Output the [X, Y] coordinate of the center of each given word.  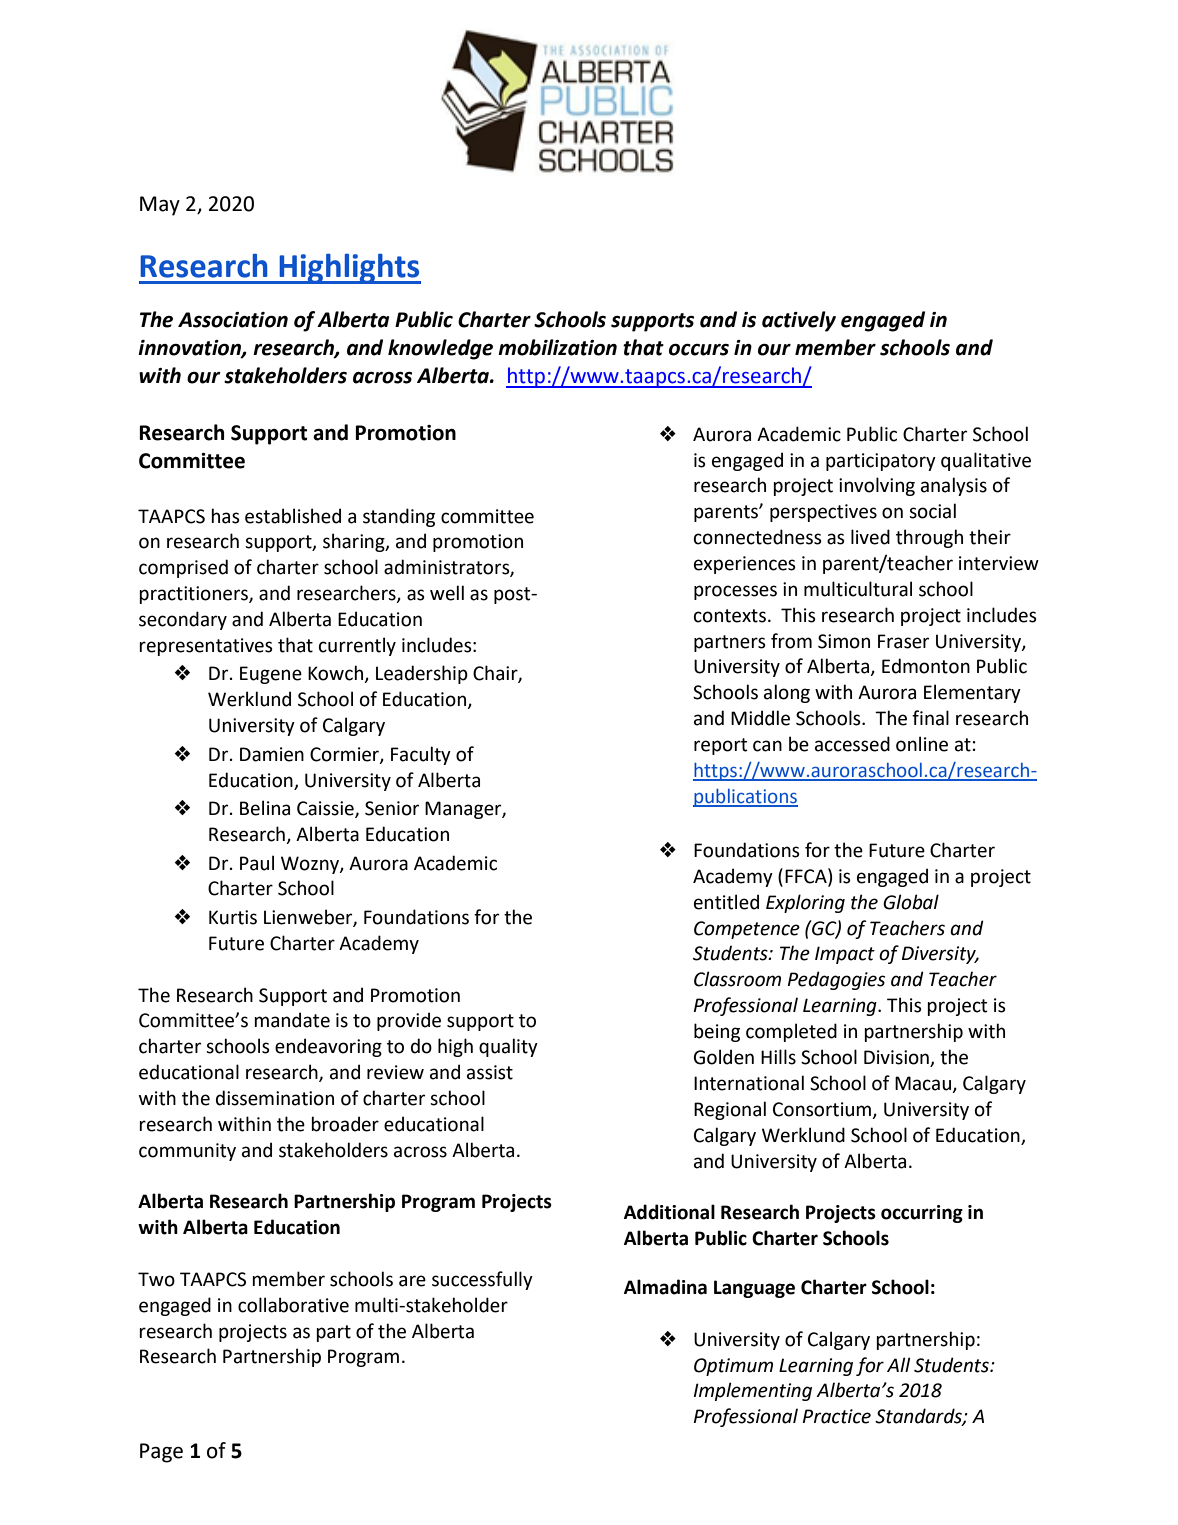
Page [161, 1453]
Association [233, 320]
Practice [837, 1416]
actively [799, 321]
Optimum [733, 1367]
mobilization [557, 347]
